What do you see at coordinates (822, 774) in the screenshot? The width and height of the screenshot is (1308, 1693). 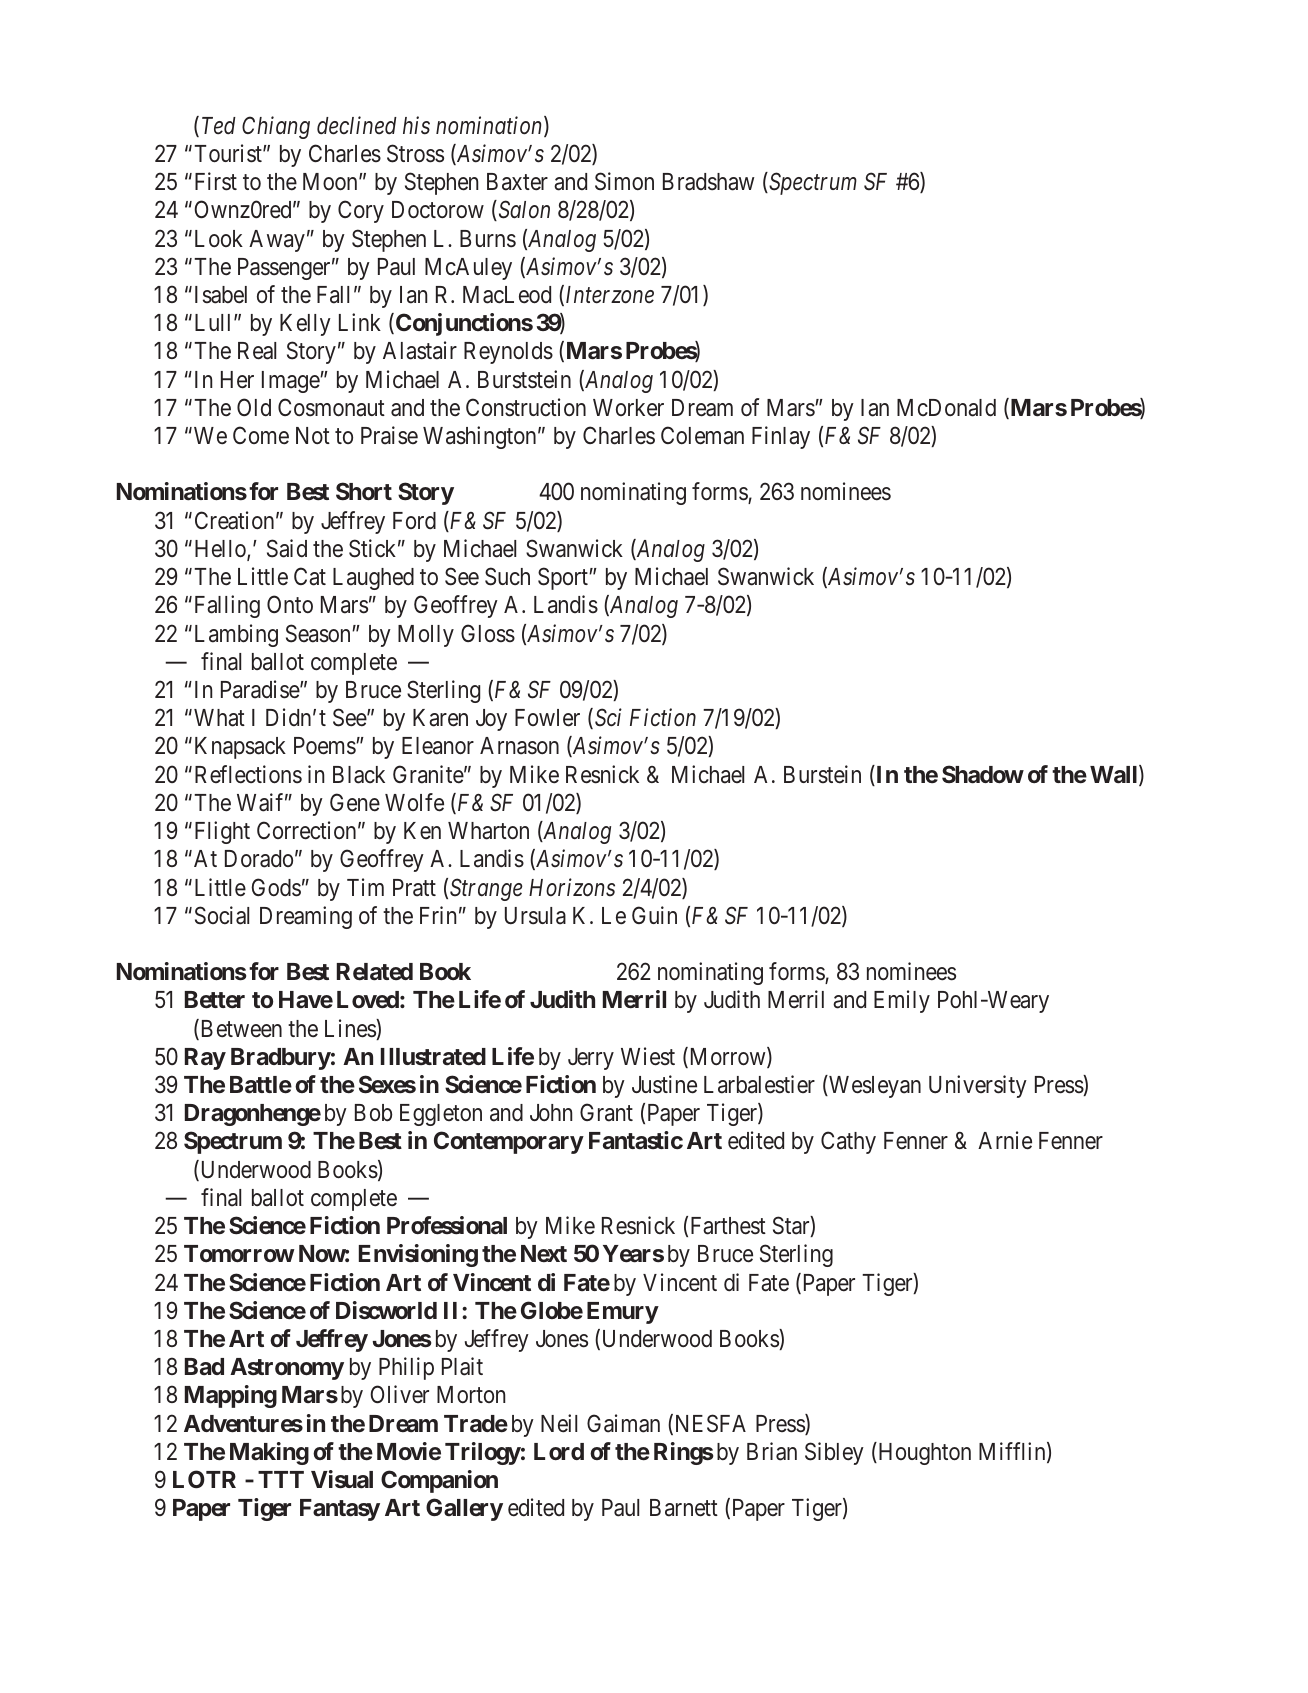 I see `Burstein` at bounding box center [822, 774].
